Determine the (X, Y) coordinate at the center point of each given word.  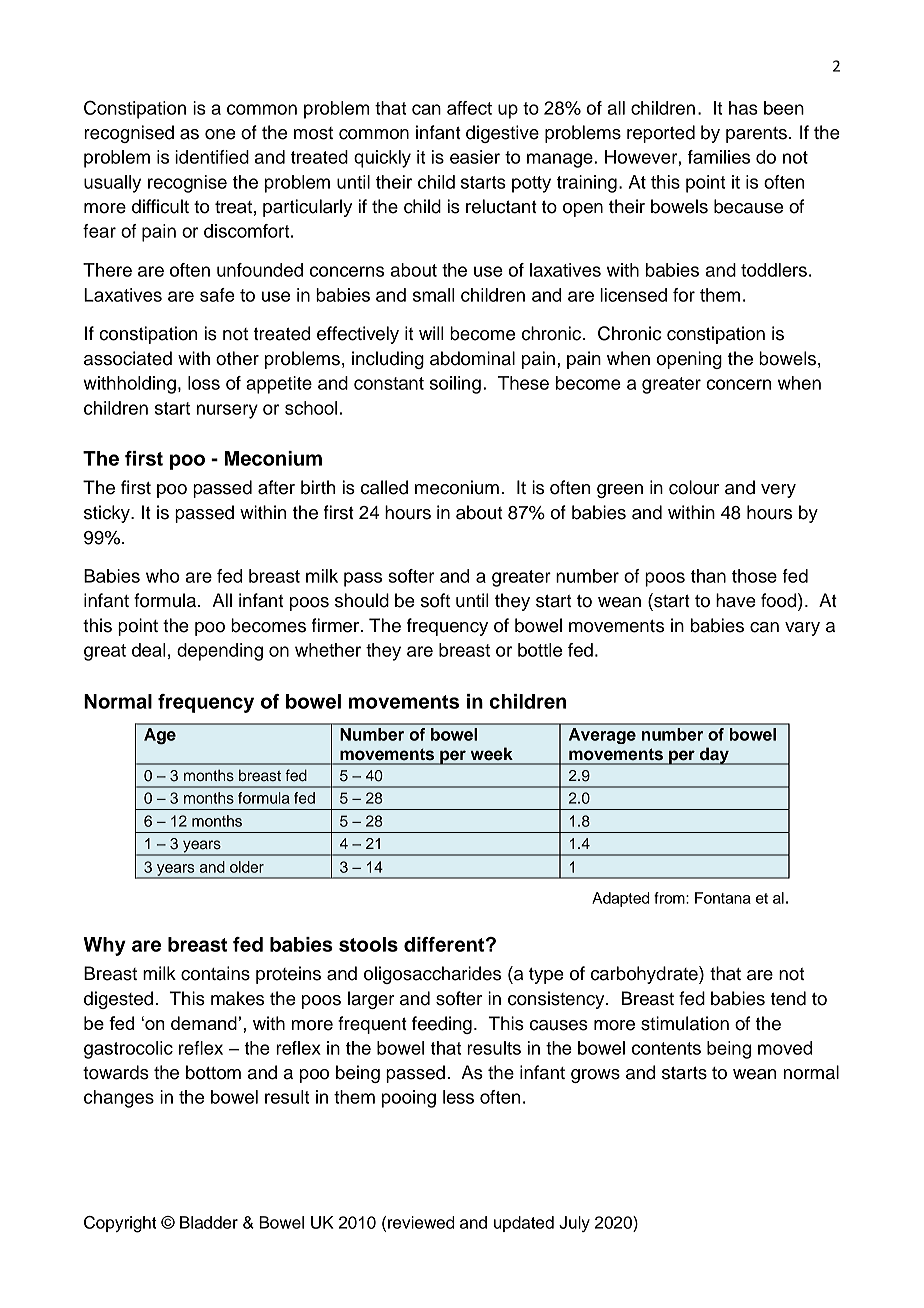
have (736, 600)
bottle (540, 650)
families (719, 157)
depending (220, 652)
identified (212, 157)
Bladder (209, 1222)
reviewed (421, 1222)
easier (475, 157)
